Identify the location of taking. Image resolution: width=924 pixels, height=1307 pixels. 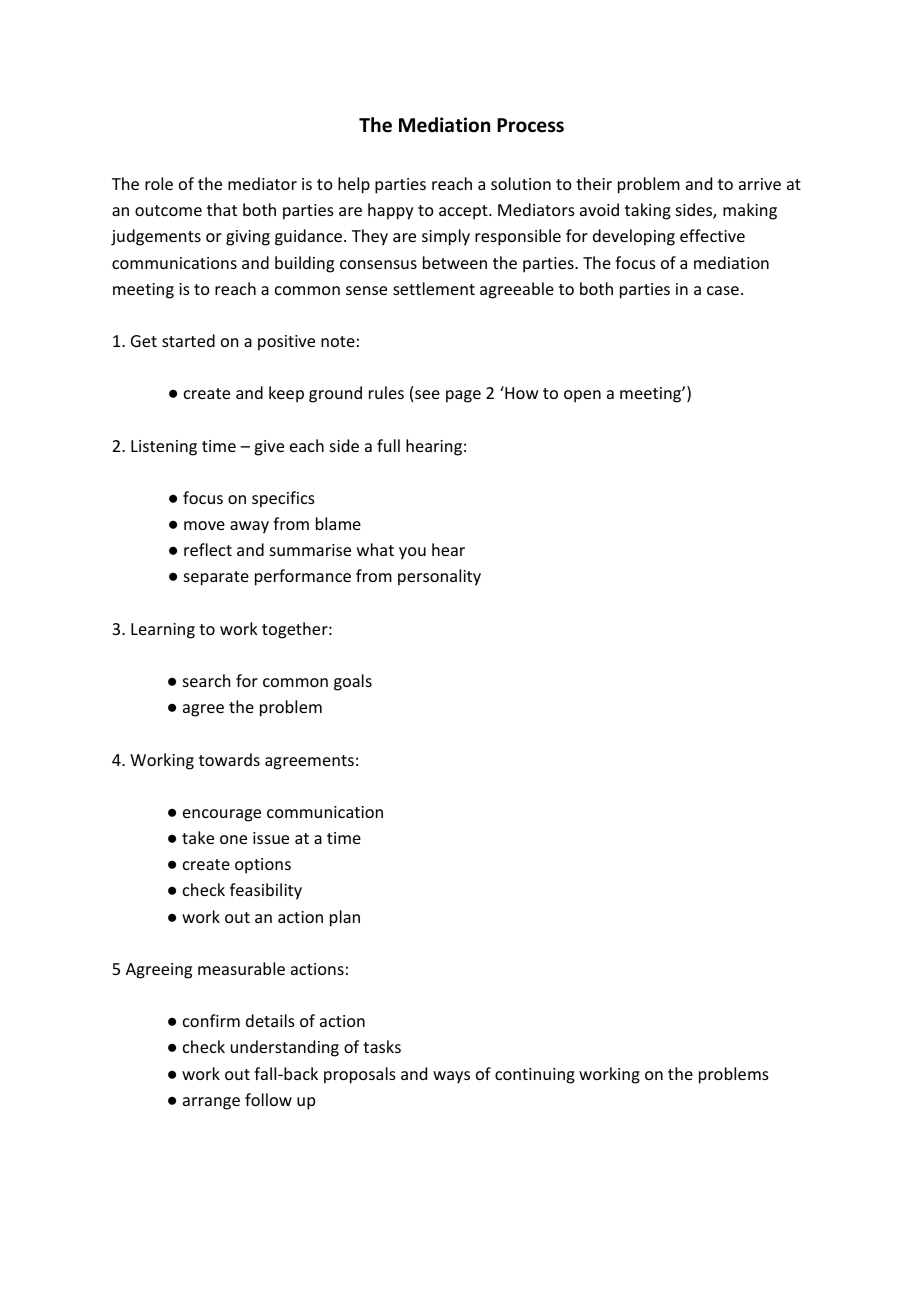
(648, 211).
